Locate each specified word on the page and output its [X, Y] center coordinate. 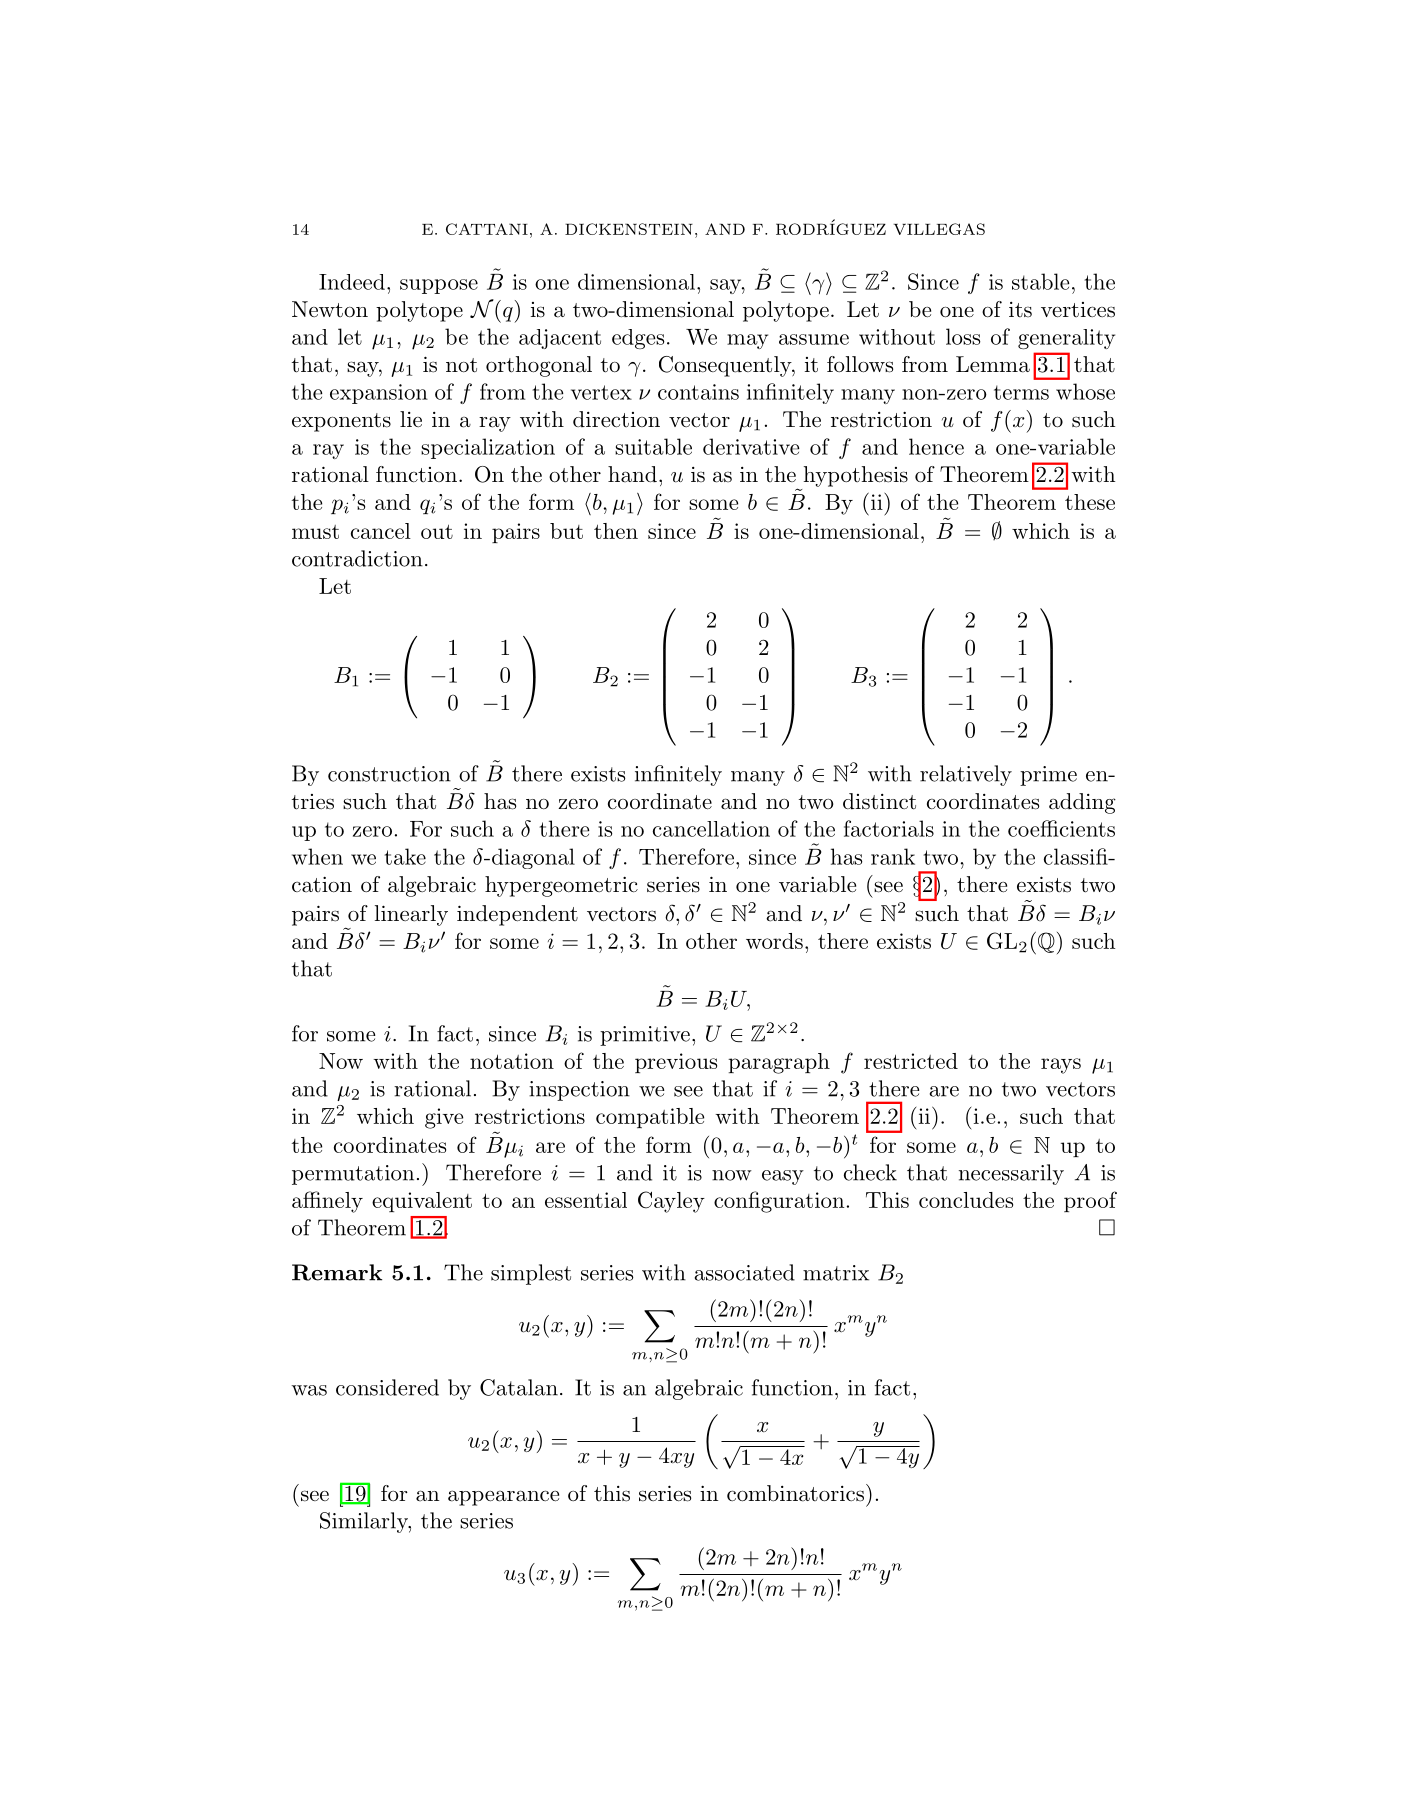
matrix [836, 1273]
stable [1041, 281]
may [747, 341]
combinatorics [795, 1493]
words [774, 941]
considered [387, 1387]
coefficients [1061, 828]
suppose [439, 286]
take [405, 856]
